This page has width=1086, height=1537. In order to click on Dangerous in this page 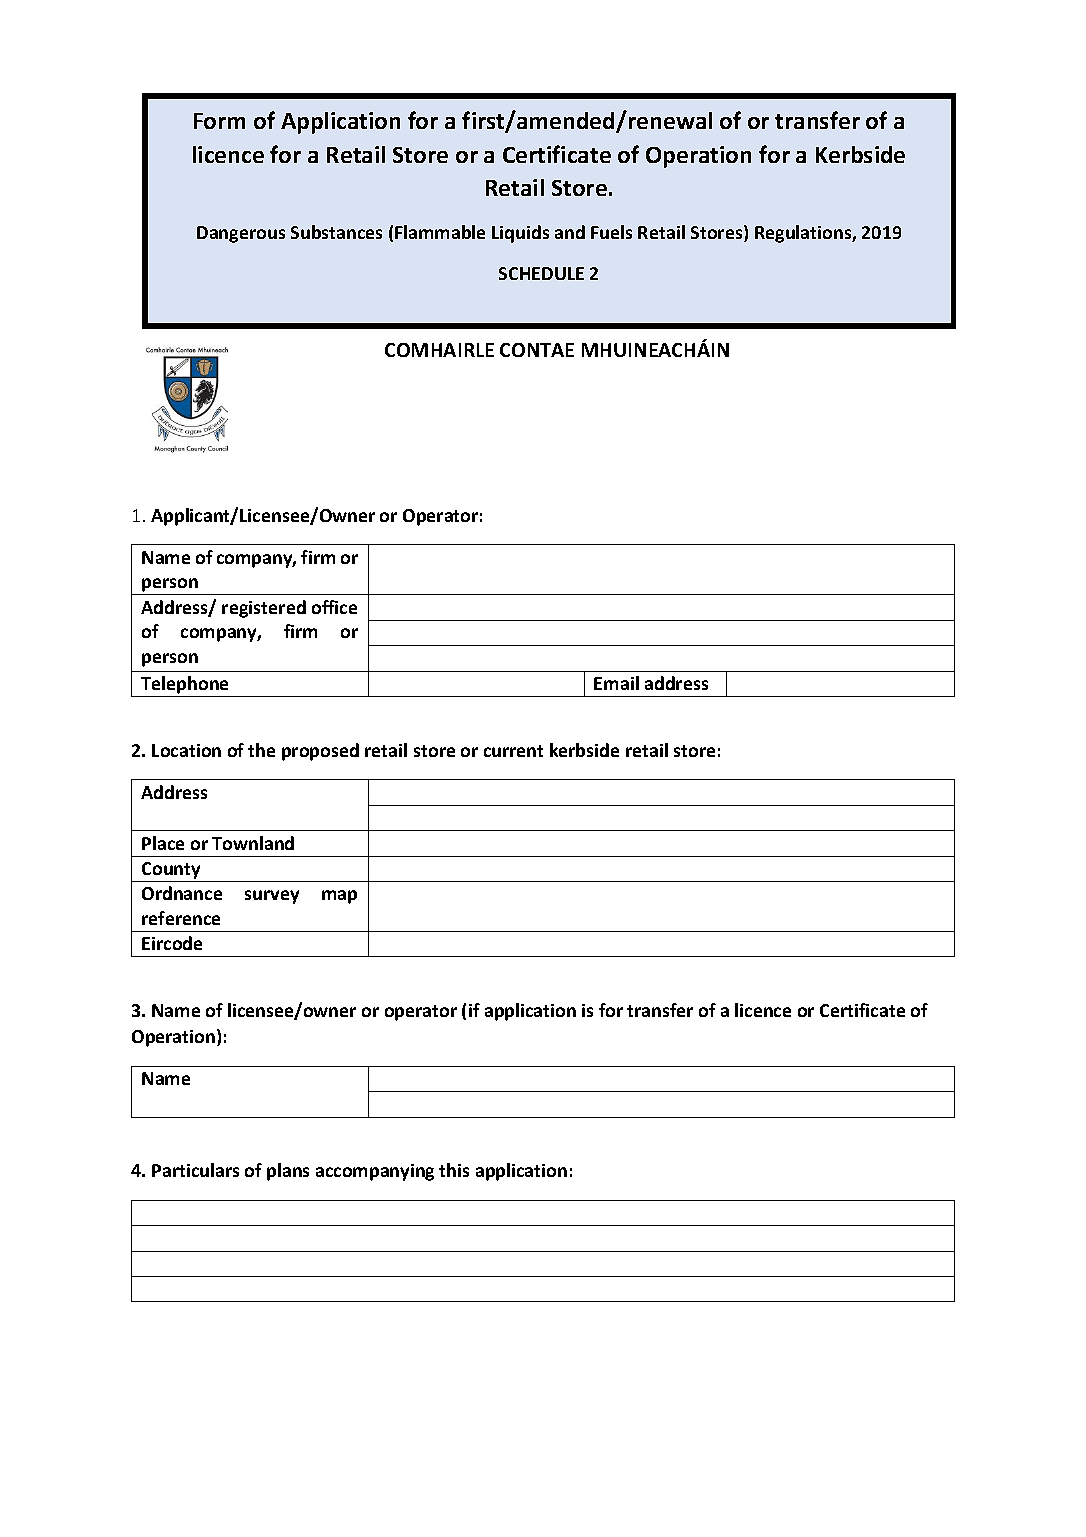, I will do `click(241, 234)`.
